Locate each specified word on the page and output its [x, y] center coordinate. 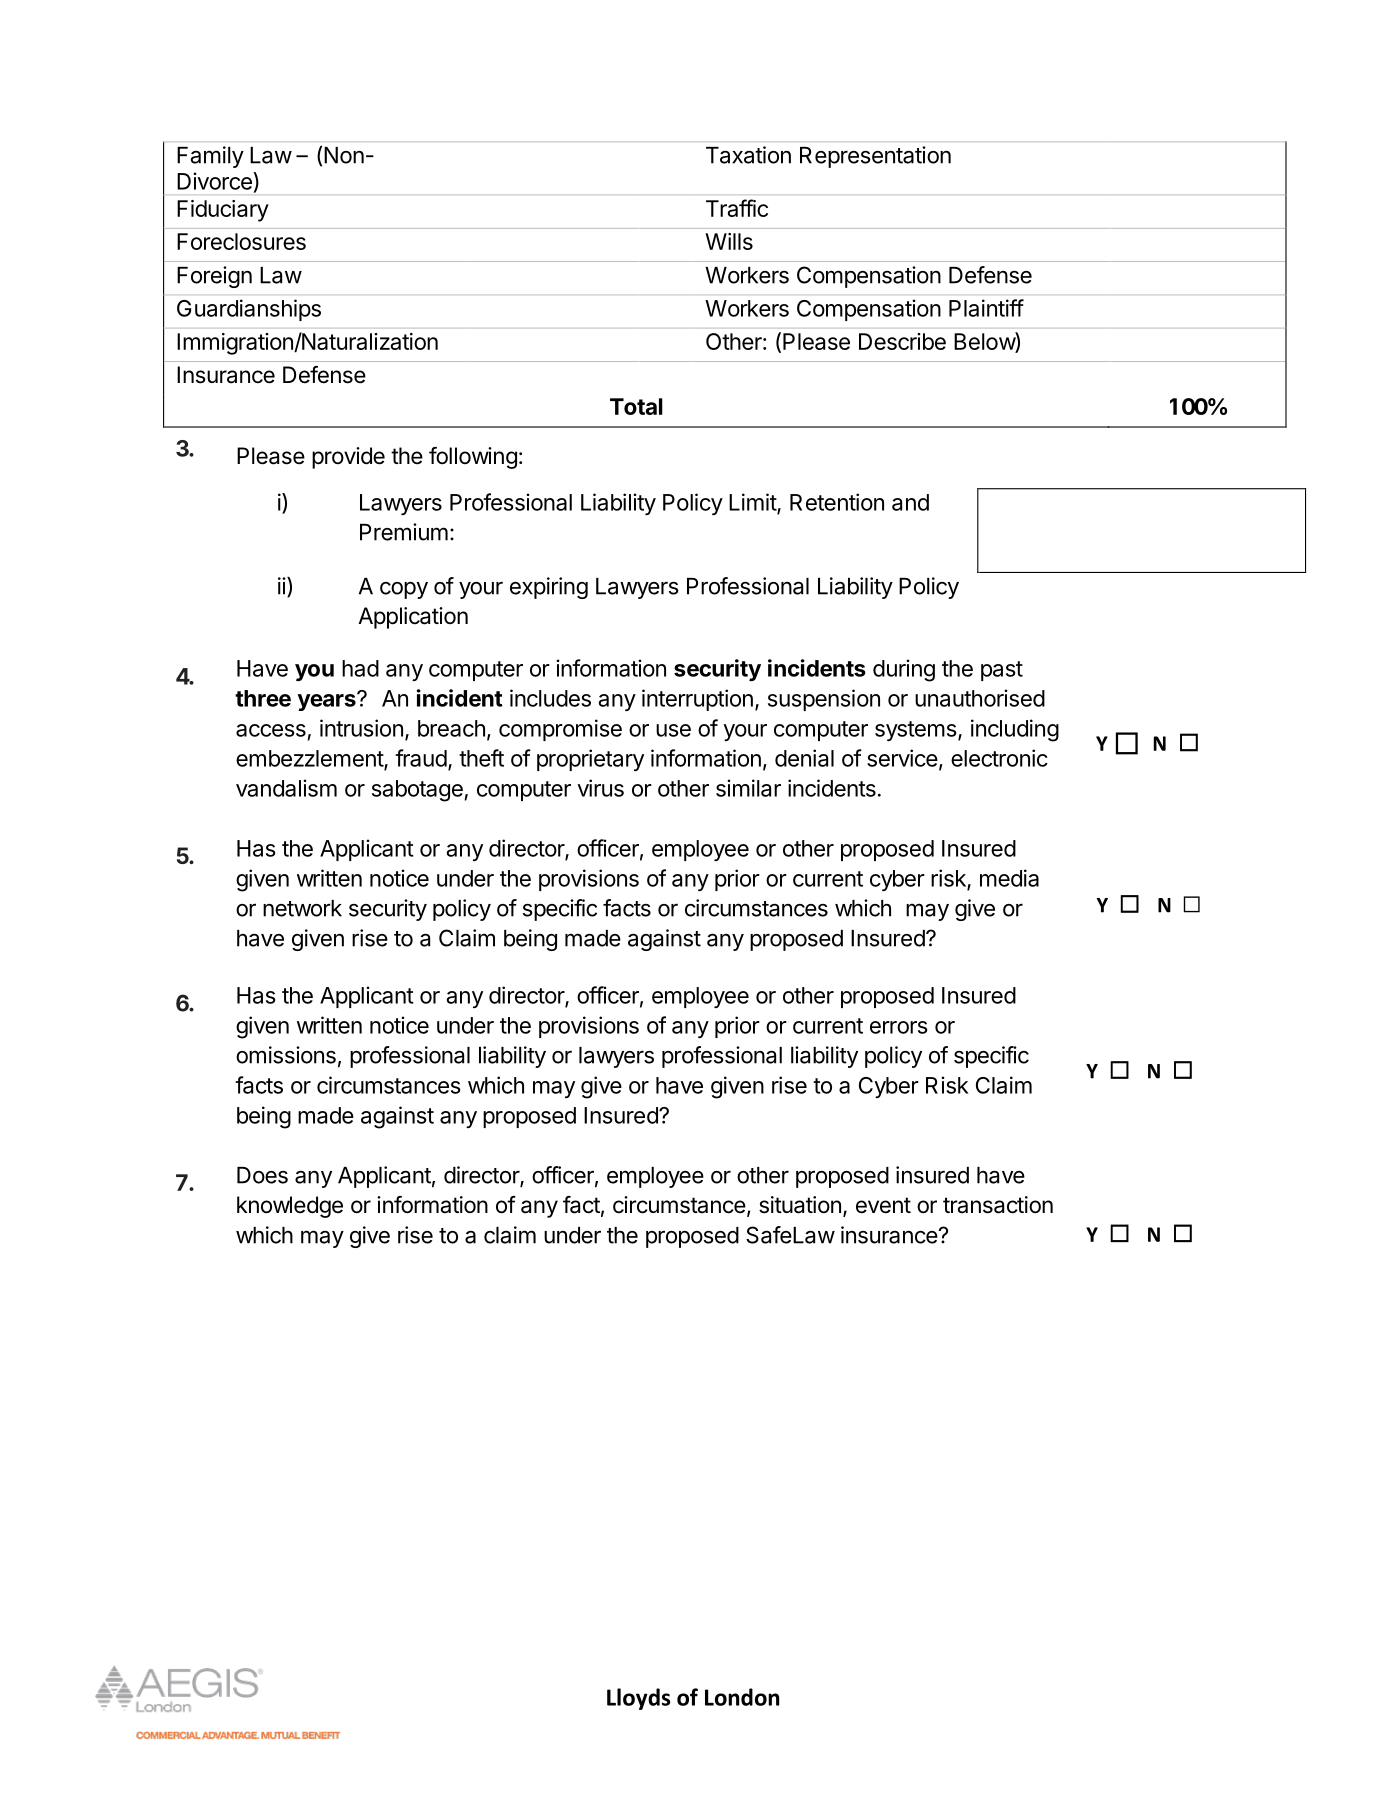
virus [600, 788]
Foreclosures [241, 241]
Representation [875, 157]
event [883, 1205]
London [742, 1697]
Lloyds [638, 1699]
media [1009, 878]
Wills [729, 241]
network [302, 908]
